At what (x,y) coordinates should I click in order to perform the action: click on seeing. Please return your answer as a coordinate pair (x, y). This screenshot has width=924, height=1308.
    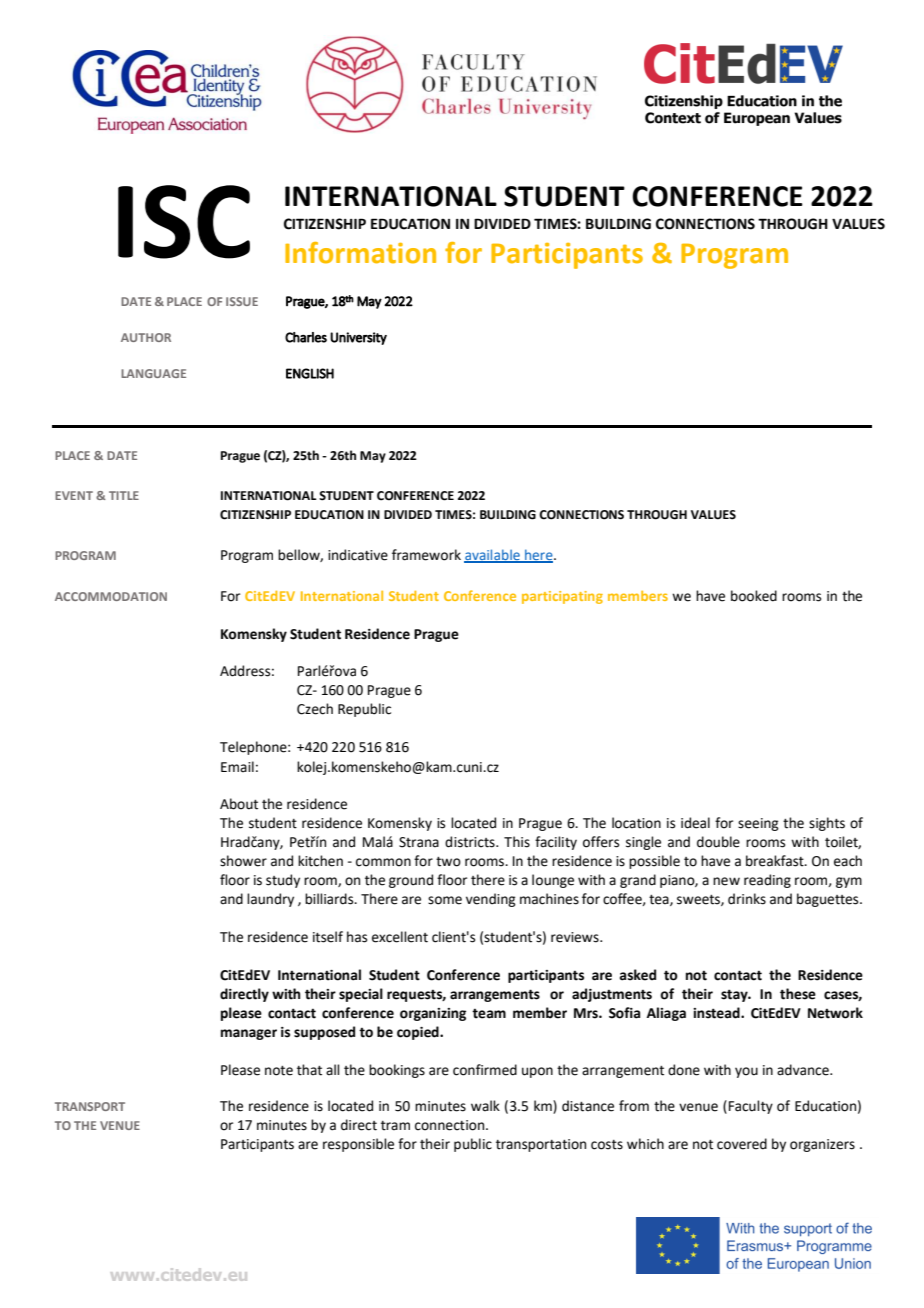
    Looking at the image, I should click on (758, 824).
